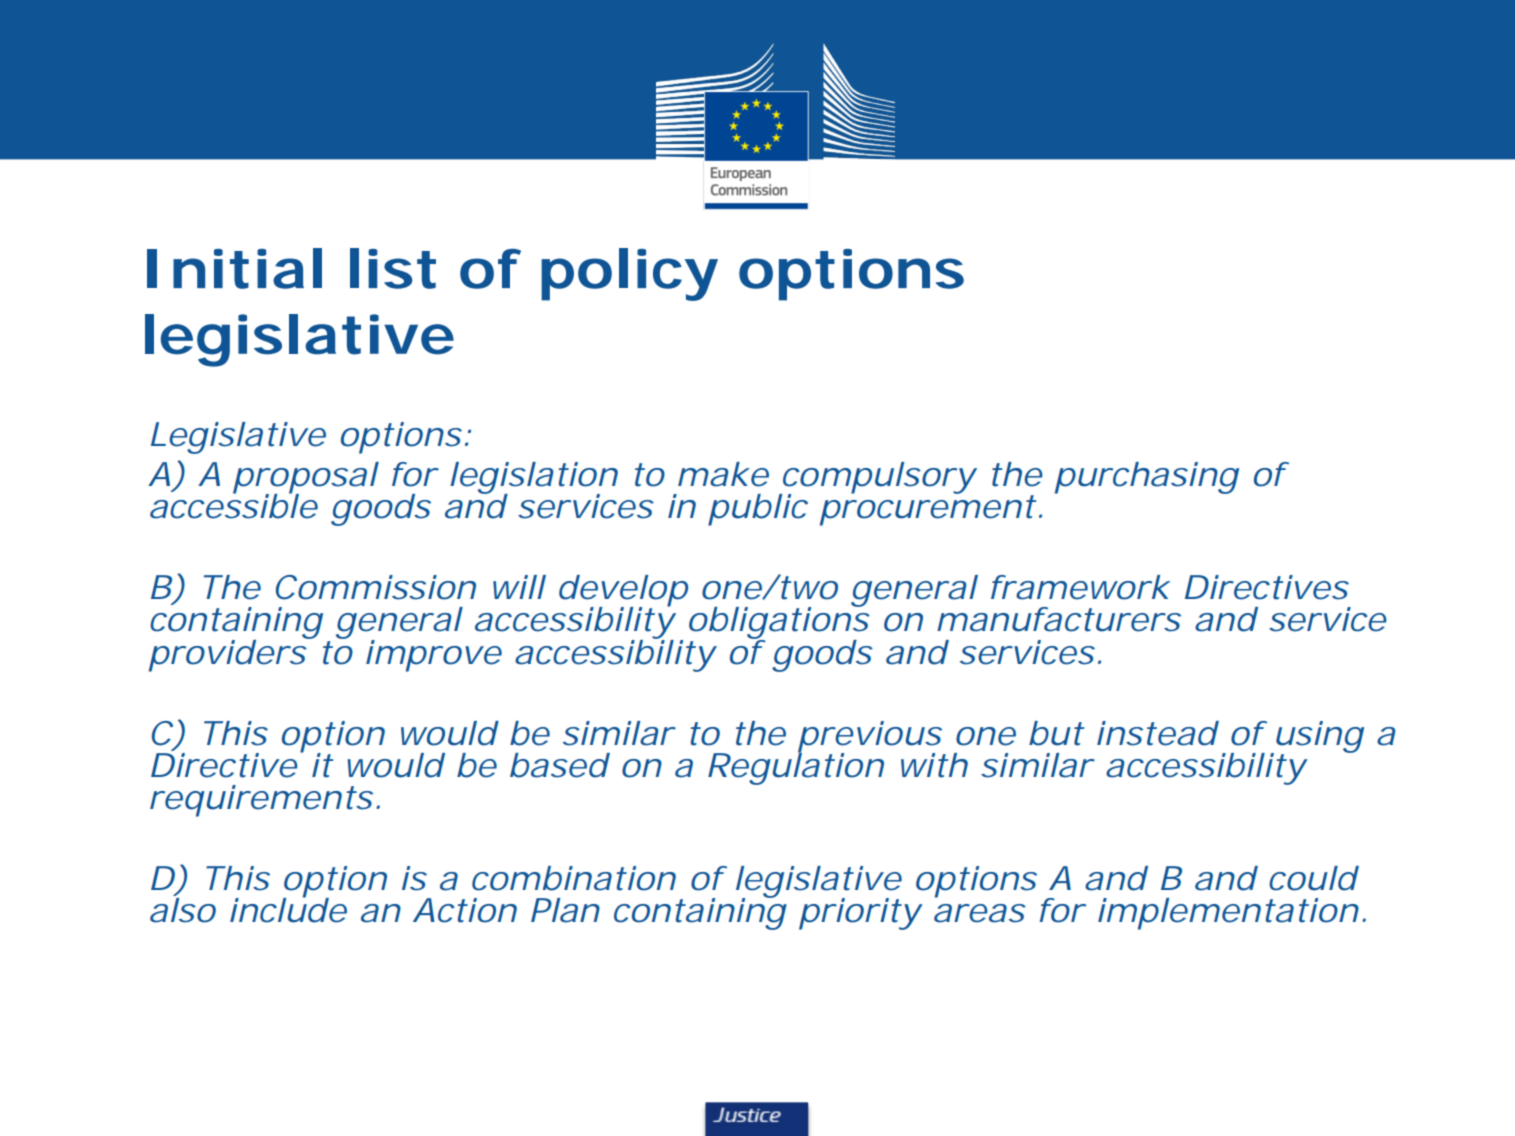  Describe the element at coordinates (393, 268) in the image. I see `list` at that location.
